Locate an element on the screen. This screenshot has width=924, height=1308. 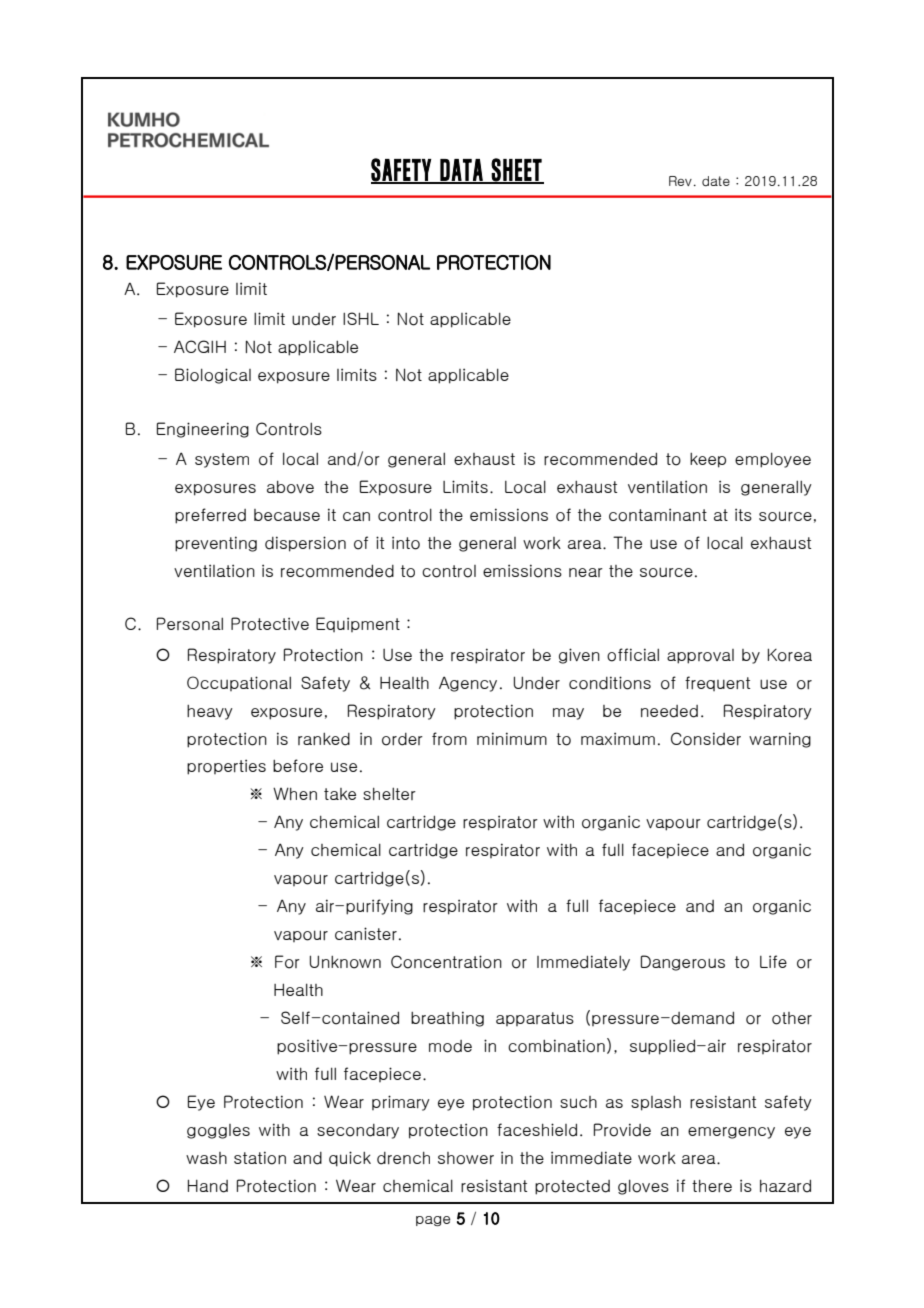
date is located at coordinates (716, 181).
